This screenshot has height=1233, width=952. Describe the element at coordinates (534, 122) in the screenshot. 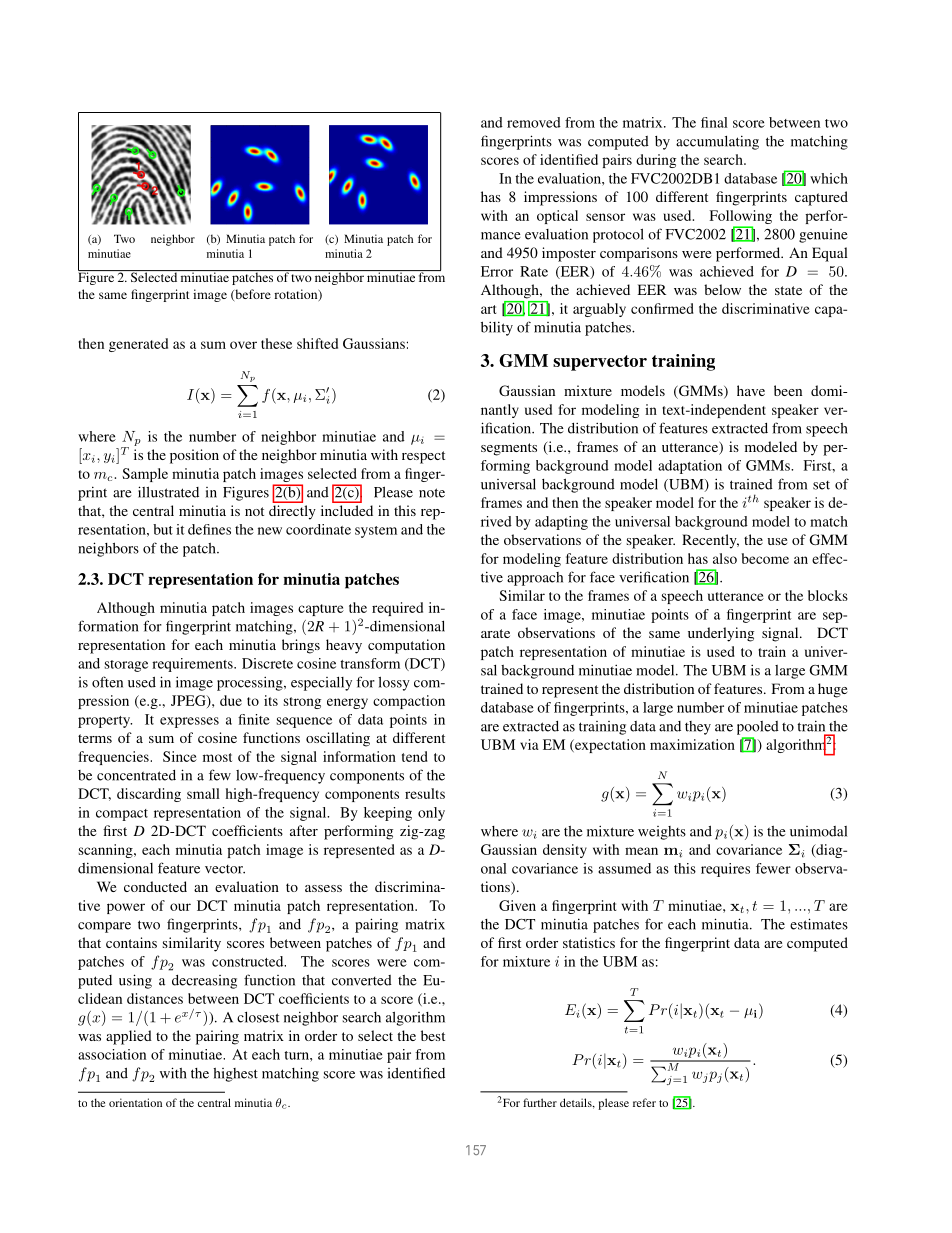

I see `removed` at that location.
